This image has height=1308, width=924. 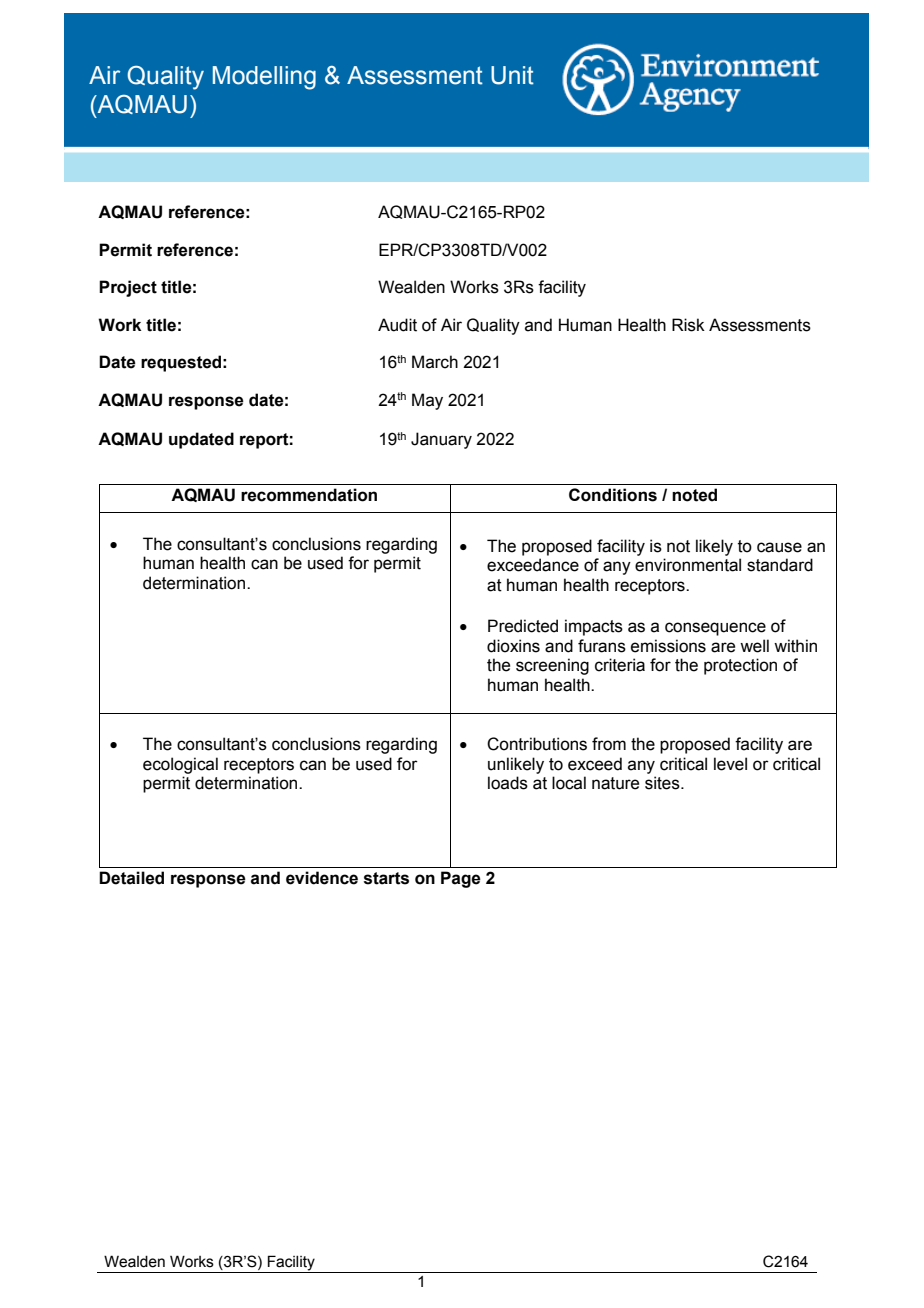 I want to click on Project, so click(x=128, y=288).
